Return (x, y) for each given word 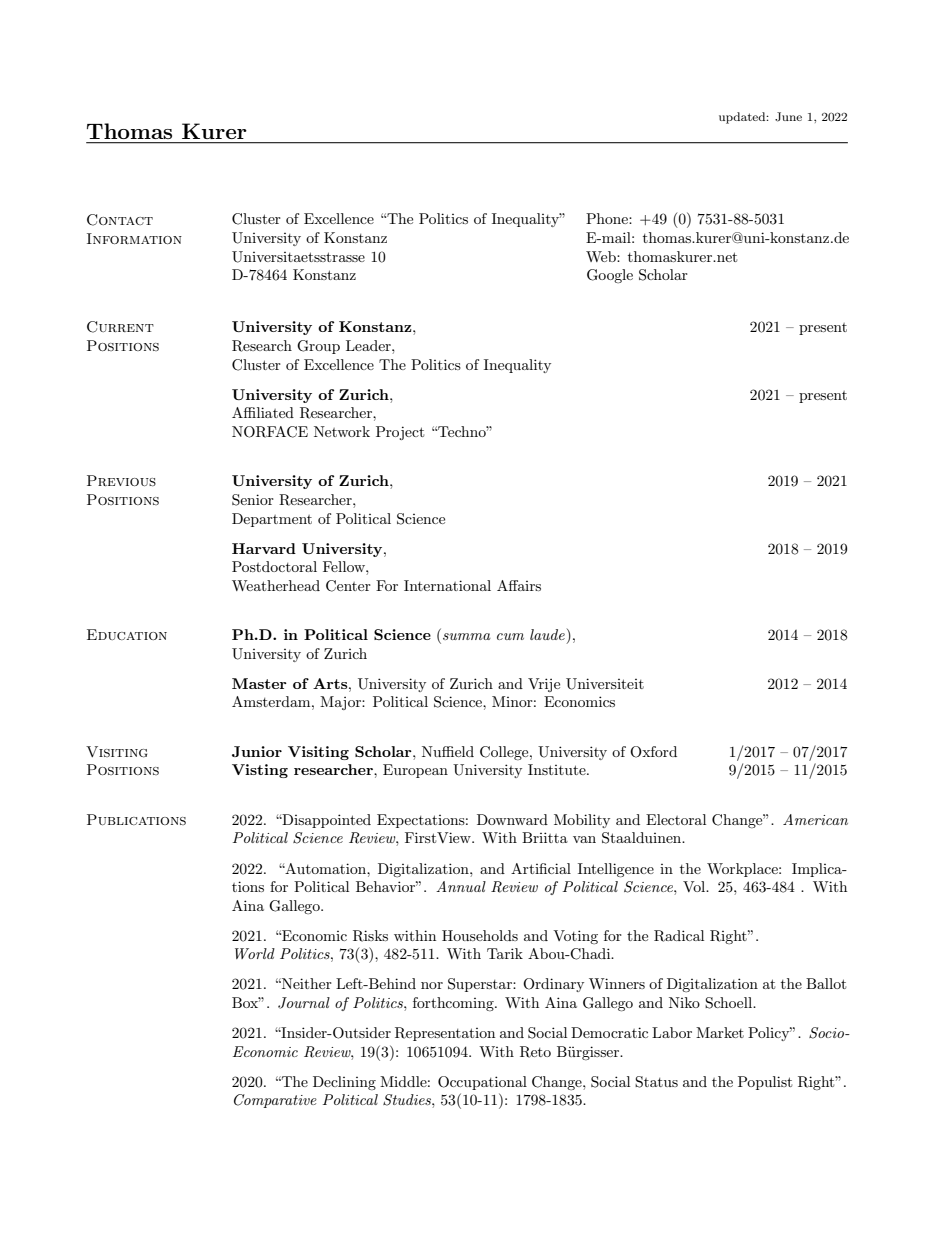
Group (318, 347)
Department (272, 520)
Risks (370, 936)
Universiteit (605, 684)
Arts (331, 683)
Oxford (653, 752)
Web (602, 256)
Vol (695, 886)
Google (610, 276)
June (788, 117)
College (505, 753)
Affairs (519, 585)
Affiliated (263, 412)
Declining (344, 1083)
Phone (608, 218)
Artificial (541, 868)
